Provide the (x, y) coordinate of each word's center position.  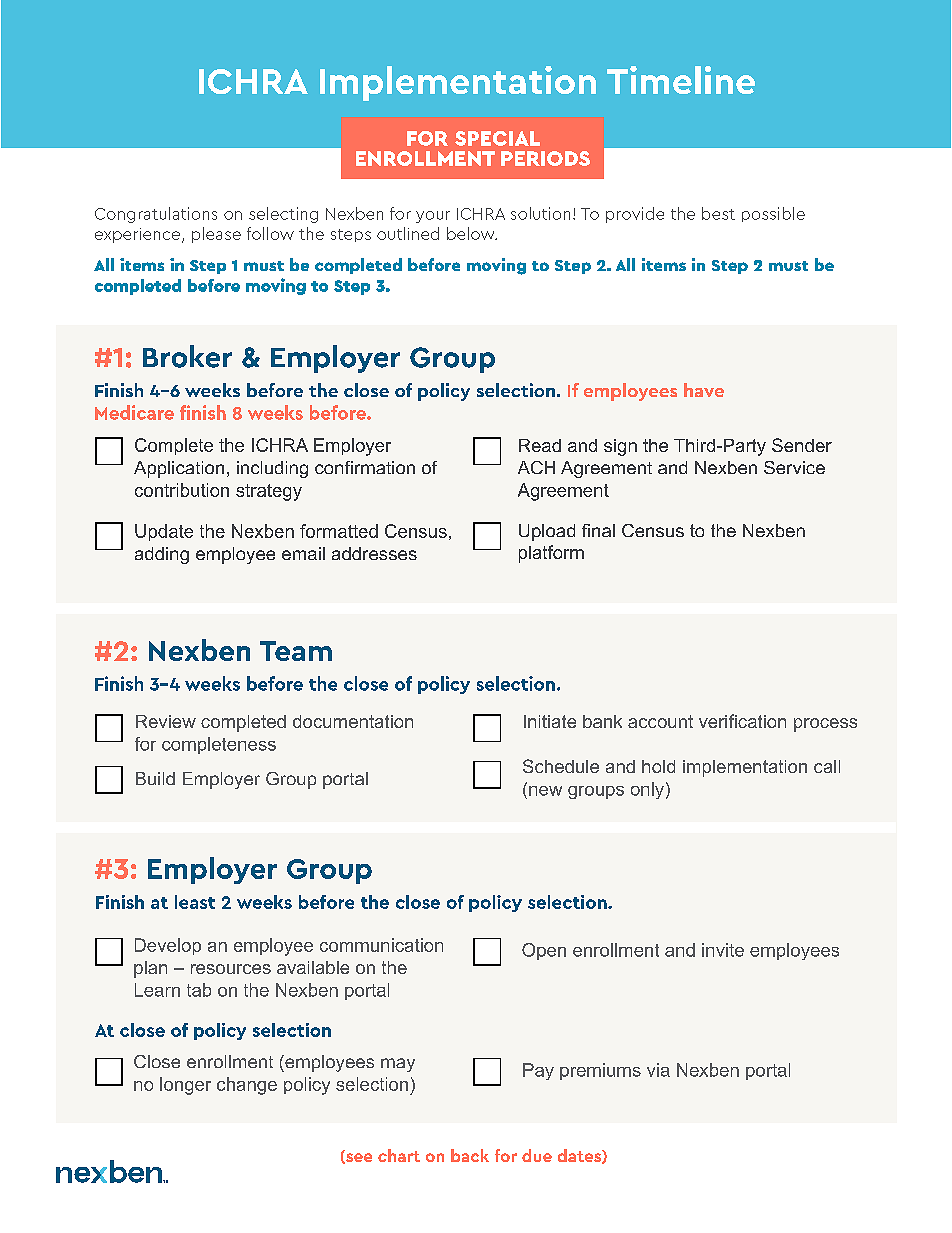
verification (742, 721)
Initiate (550, 721)
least (195, 902)
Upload (547, 532)
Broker (187, 356)
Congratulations (156, 215)
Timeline (681, 80)
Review (166, 721)
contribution (182, 490)
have (704, 390)
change (247, 1086)
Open (544, 951)
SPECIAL (497, 138)
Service (794, 467)
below (472, 233)
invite (723, 950)
